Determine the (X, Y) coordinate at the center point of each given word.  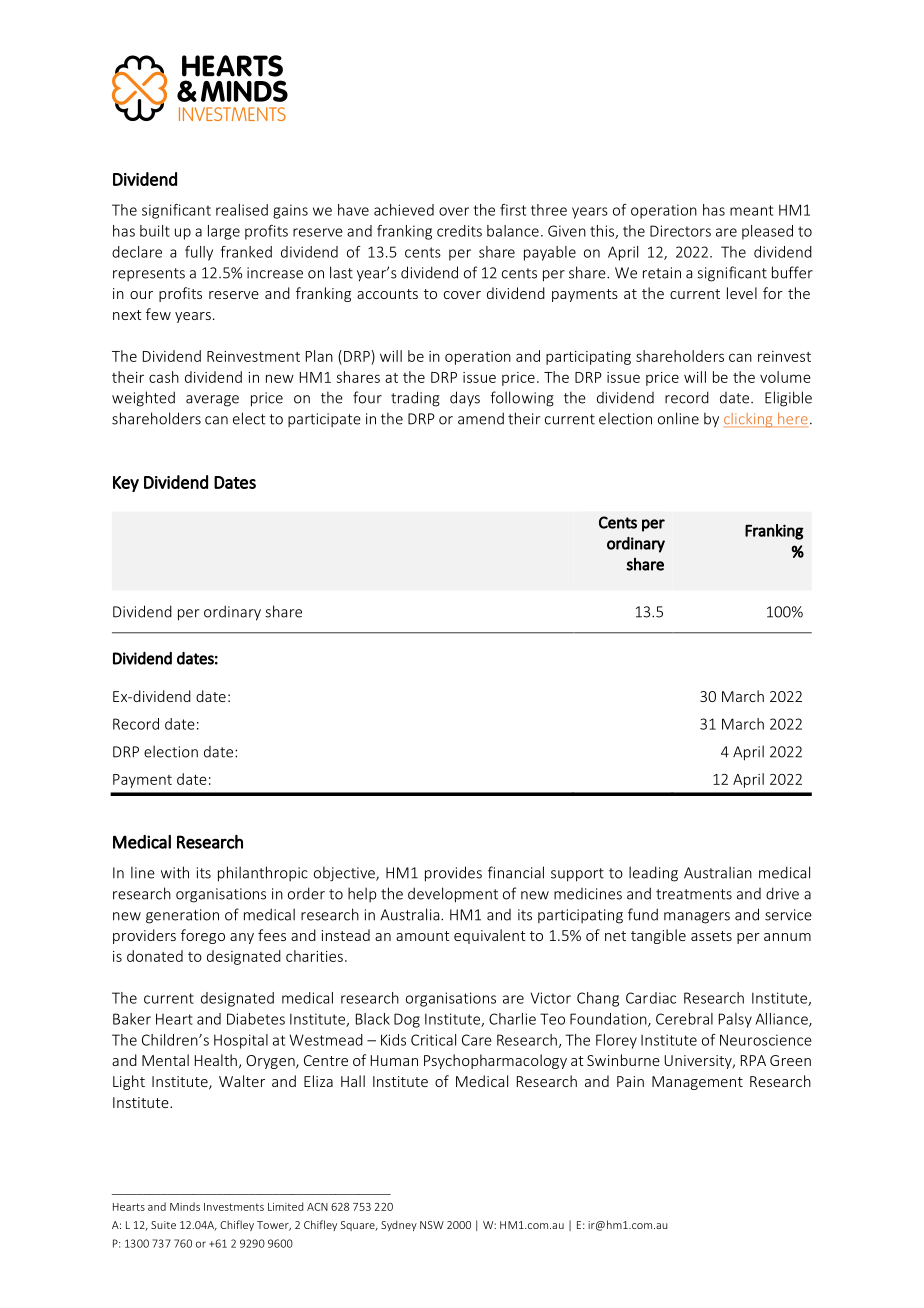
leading (653, 874)
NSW (432, 1225)
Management (697, 1083)
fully (199, 253)
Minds (185, 1206)
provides (453, 874)
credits (459, 231)
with (175, 872)
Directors (680, 231)
